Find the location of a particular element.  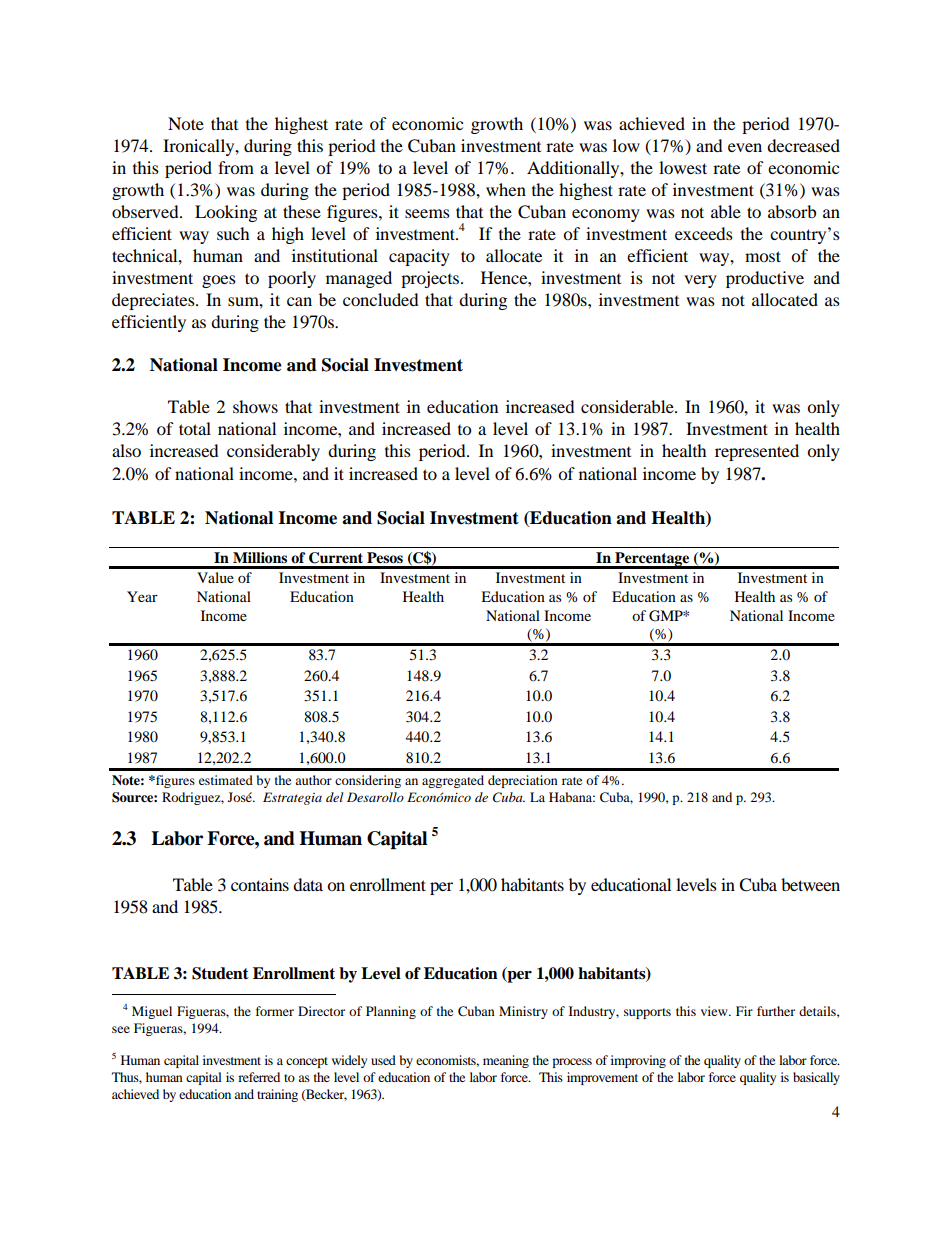

total is located at coordinates (195, 428).
